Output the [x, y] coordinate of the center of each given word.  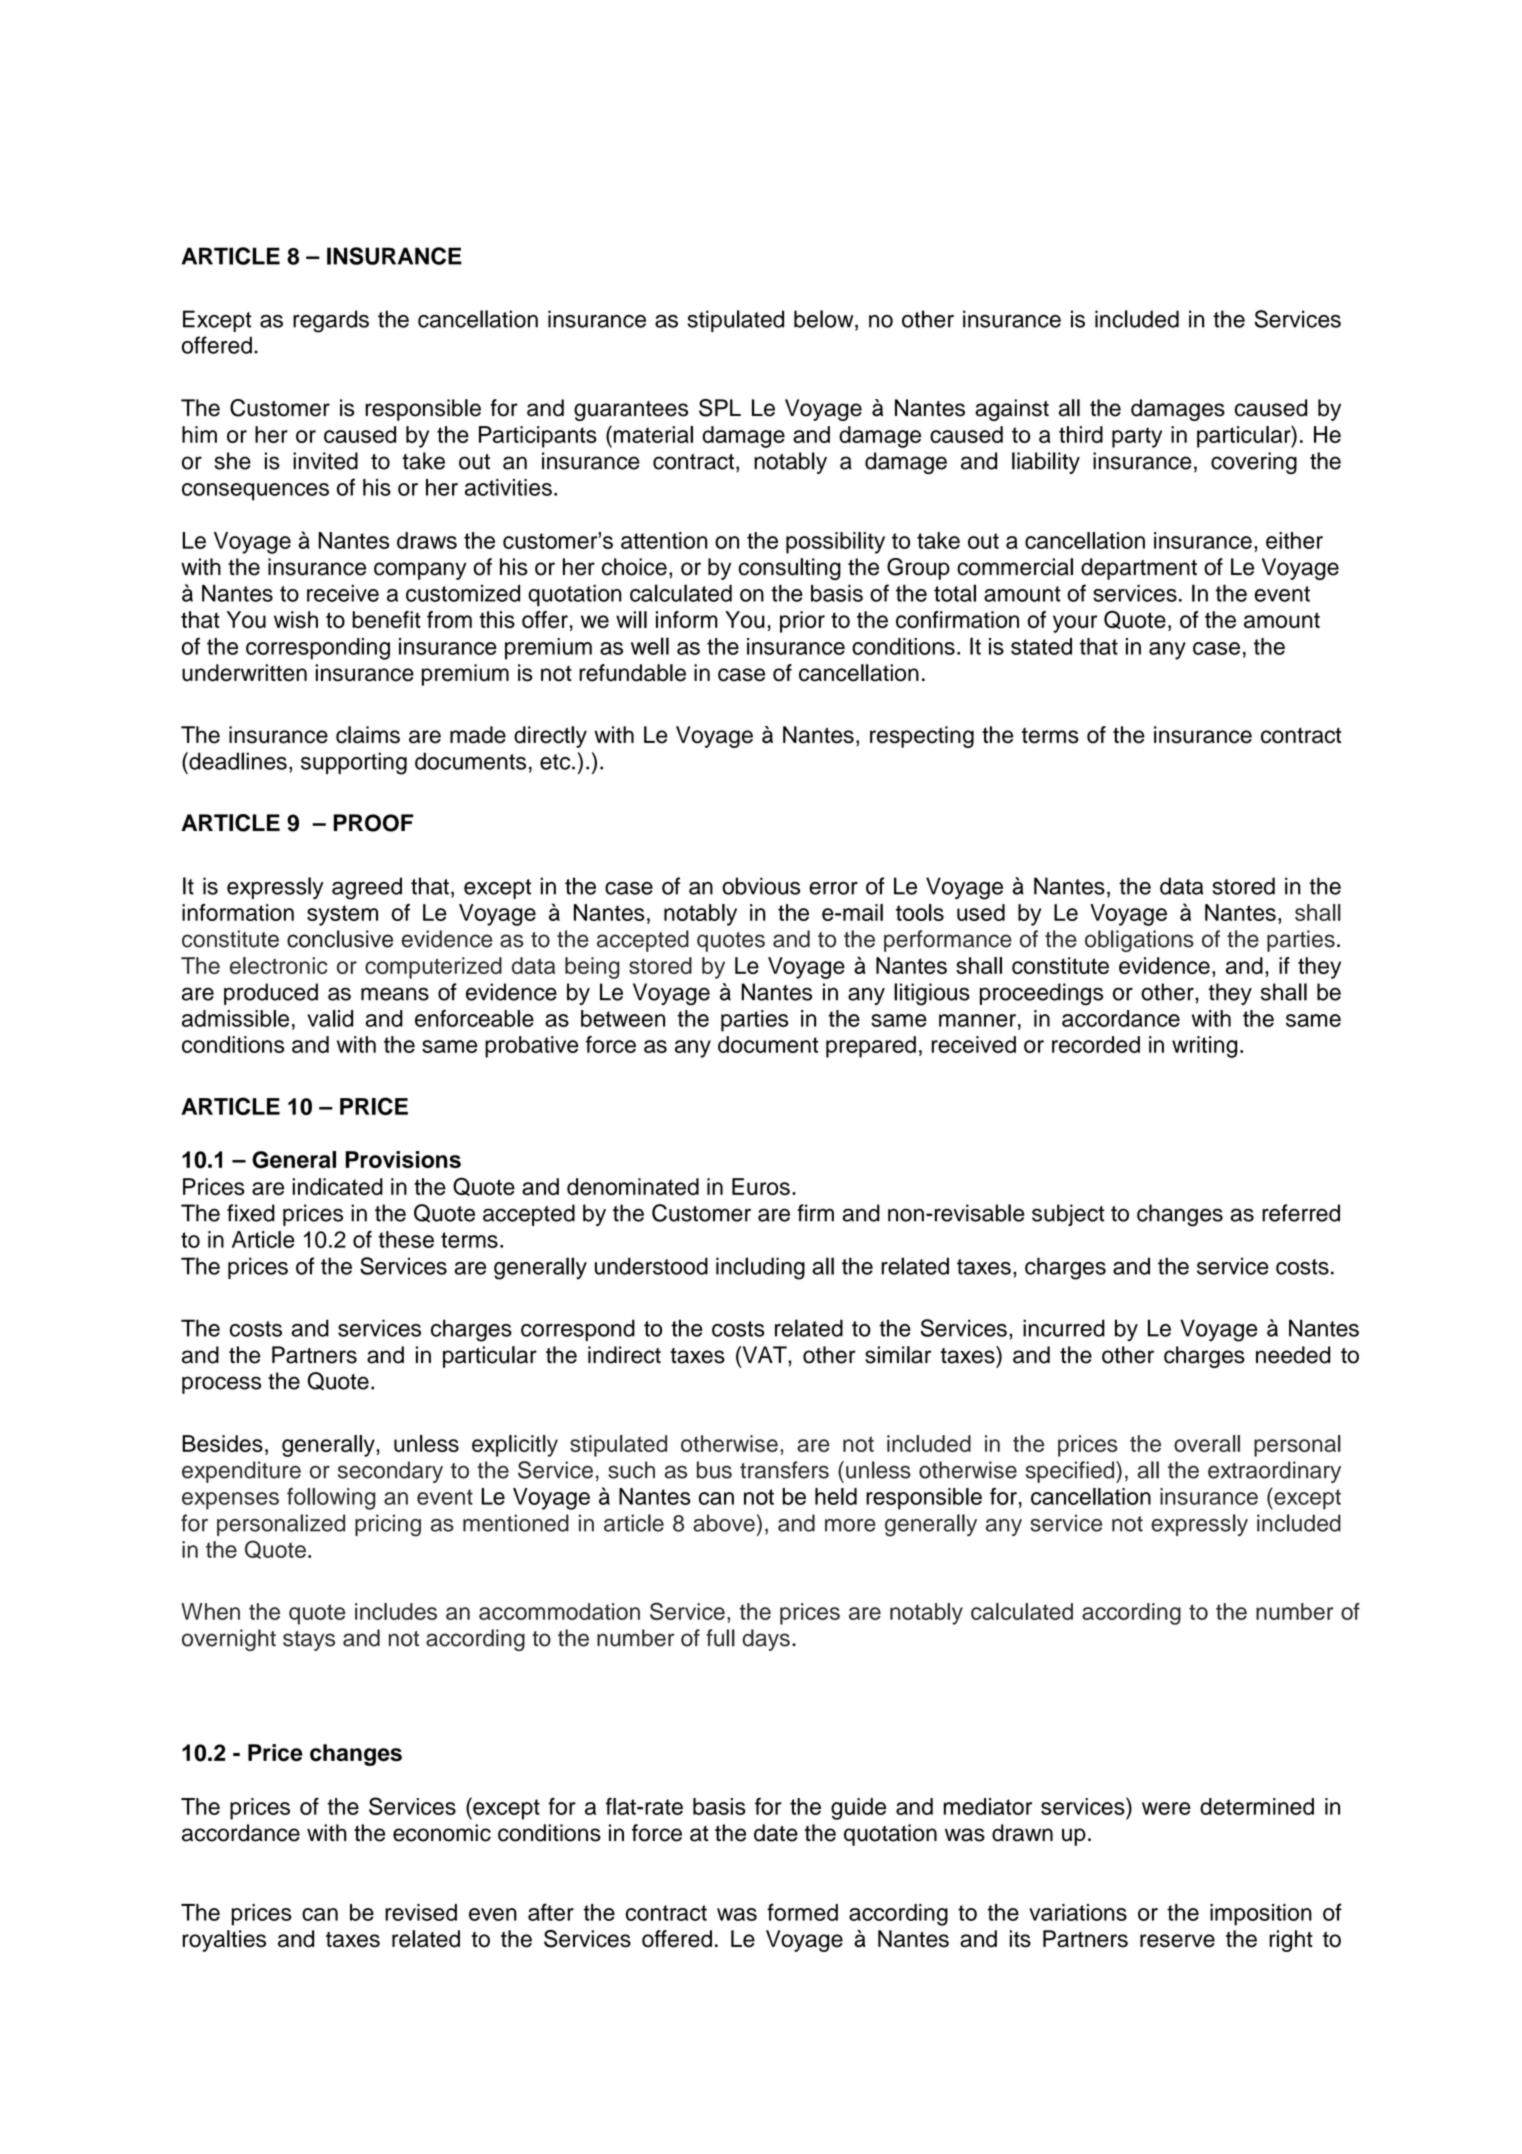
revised [421, 1912]
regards [331, 321]
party [1137, 437]
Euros [761, 1186]
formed [802, 1912]
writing [1204, 1047]
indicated [337, 1186]
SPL [720, 408]
